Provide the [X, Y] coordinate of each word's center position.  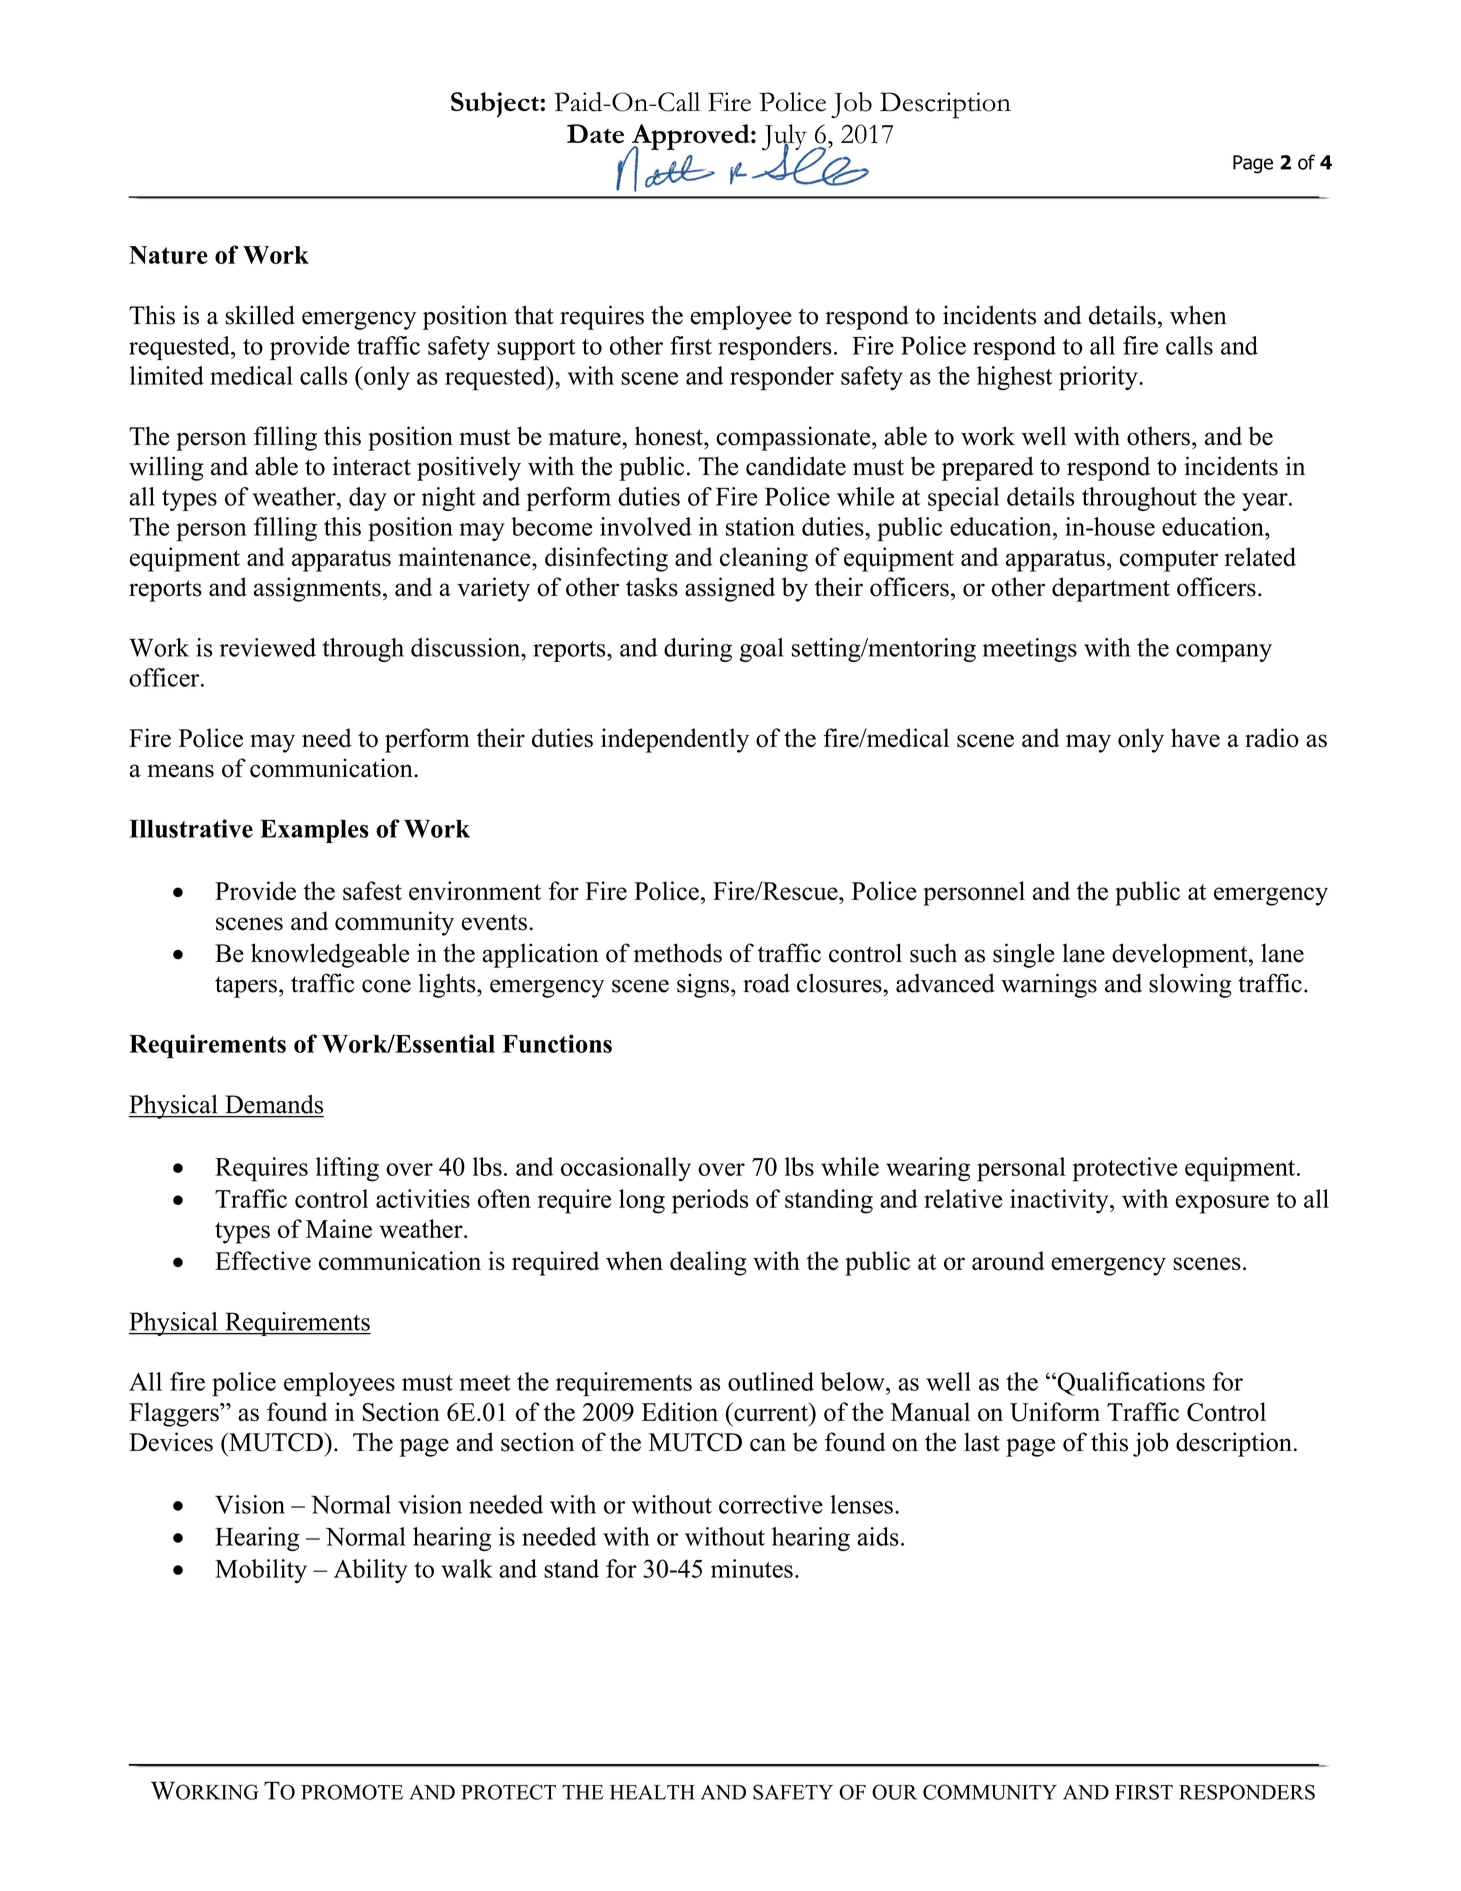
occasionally [626, 1169]
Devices [171, 1442]
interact [372, 466]
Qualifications [1130, 1384]
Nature [168, 255]
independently [675, 740]
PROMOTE [352, 1792]
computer [1169, 561]
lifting [347, 1169]
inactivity [1060, 1201]
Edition [680, 1412]
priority [1099, 378]
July [785, 138]
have [1195, 738]
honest [670, 436]
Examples [314, 831]
